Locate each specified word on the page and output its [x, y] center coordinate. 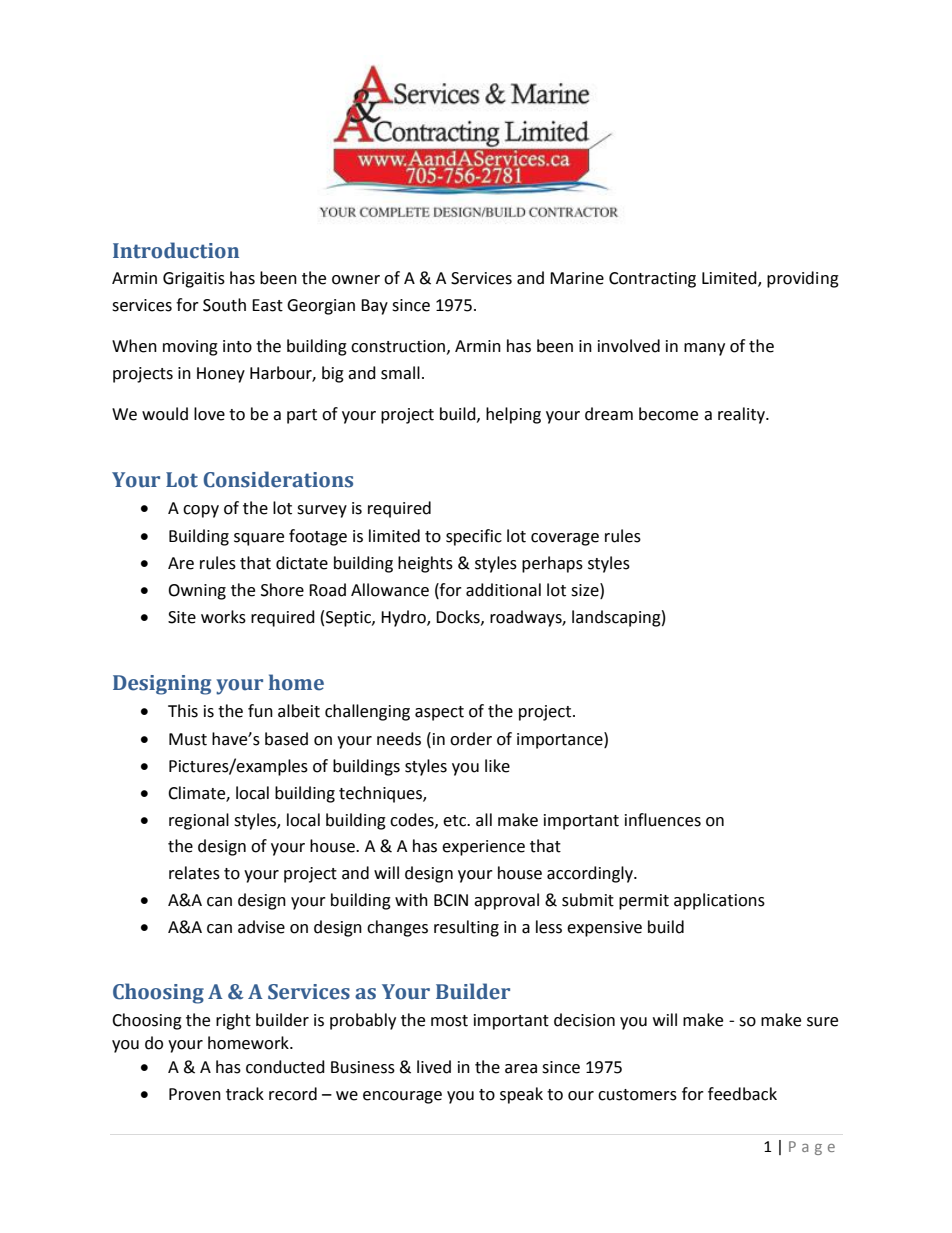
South [224, 305]
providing [803, 279]
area [521, 1069]
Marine [577, 278]
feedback [742, 1094]
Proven [195, 1094]
